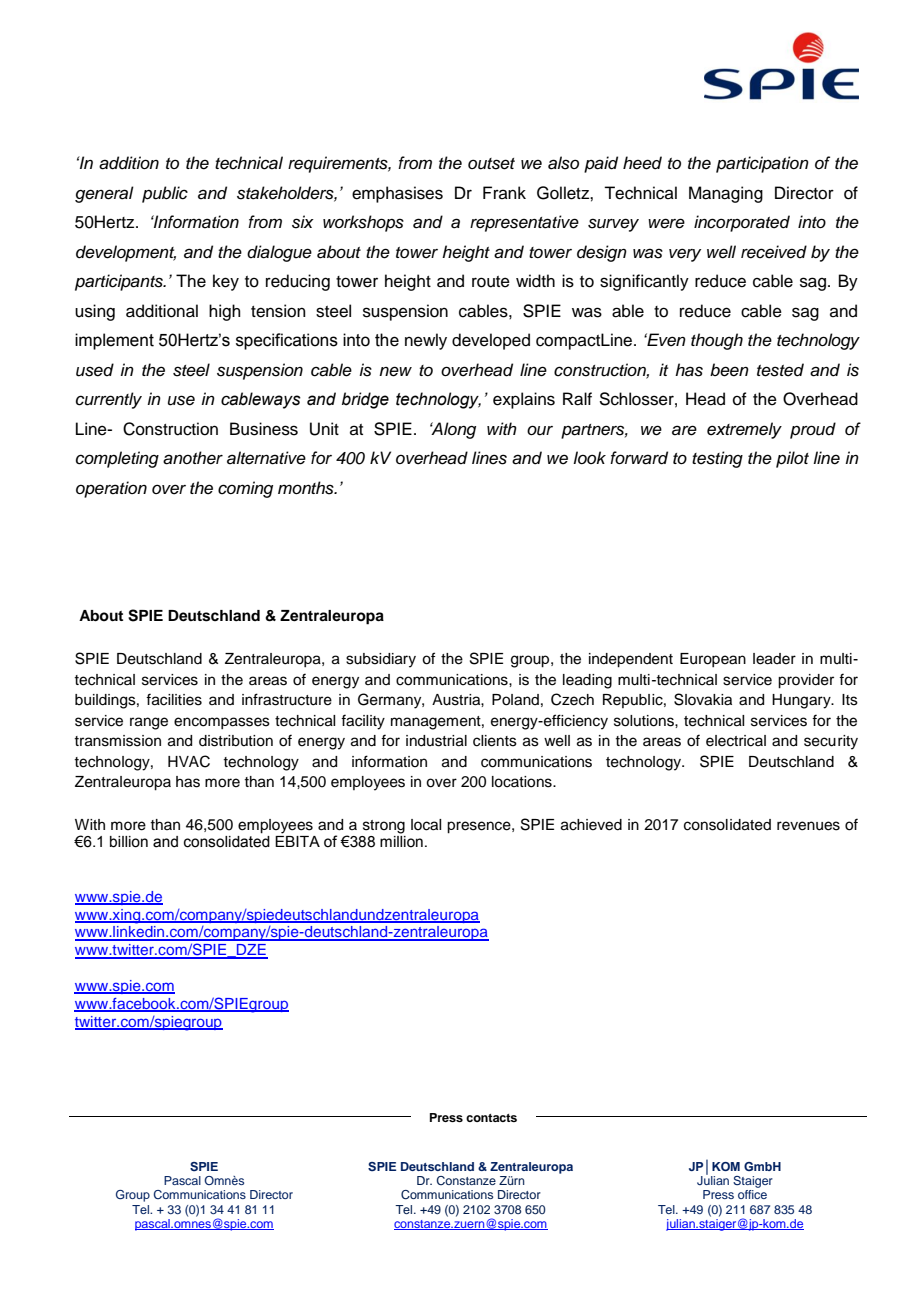 This screenshot has height=1308, width=924. I want to click on Frank, so click(504, 192).
